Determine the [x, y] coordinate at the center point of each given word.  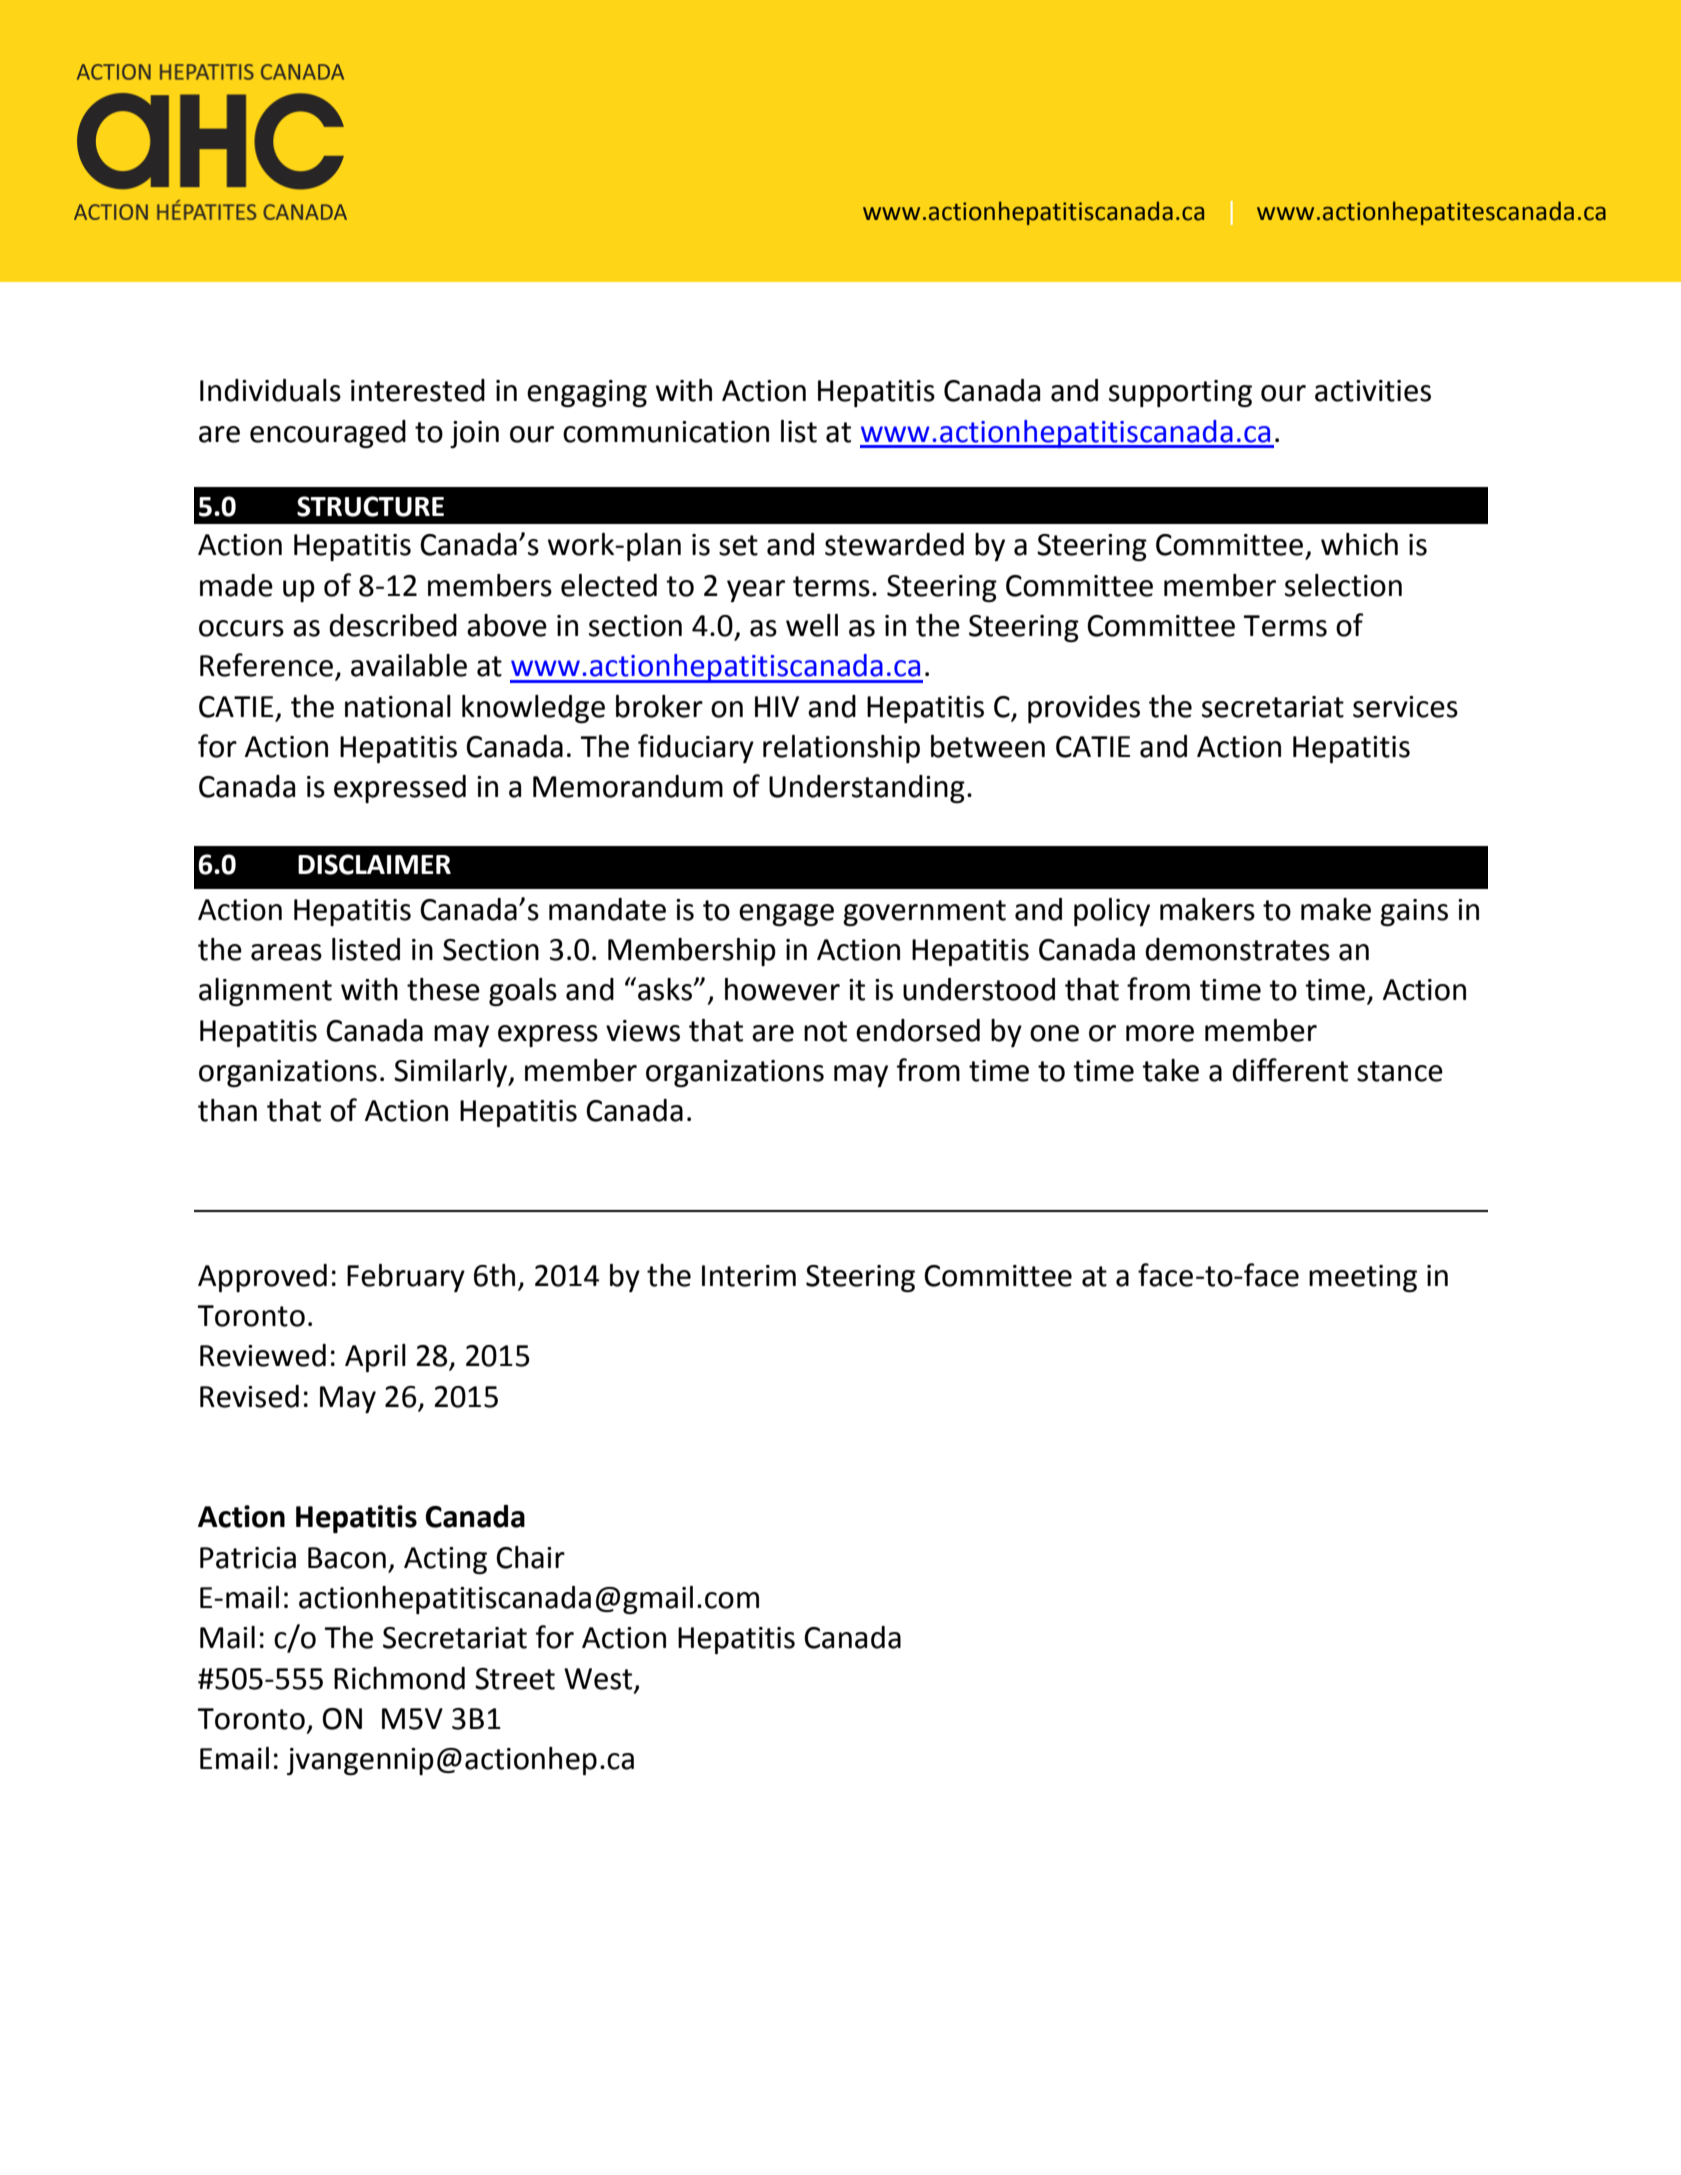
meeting [1363, 1278]
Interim [749, 1276]
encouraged [328, 434]
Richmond [399, 1678]
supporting [1180, 393]
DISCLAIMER [374, 864]
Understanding [867, 789]
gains [1414, 912]
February [406, 1278]
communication [666, 432]
